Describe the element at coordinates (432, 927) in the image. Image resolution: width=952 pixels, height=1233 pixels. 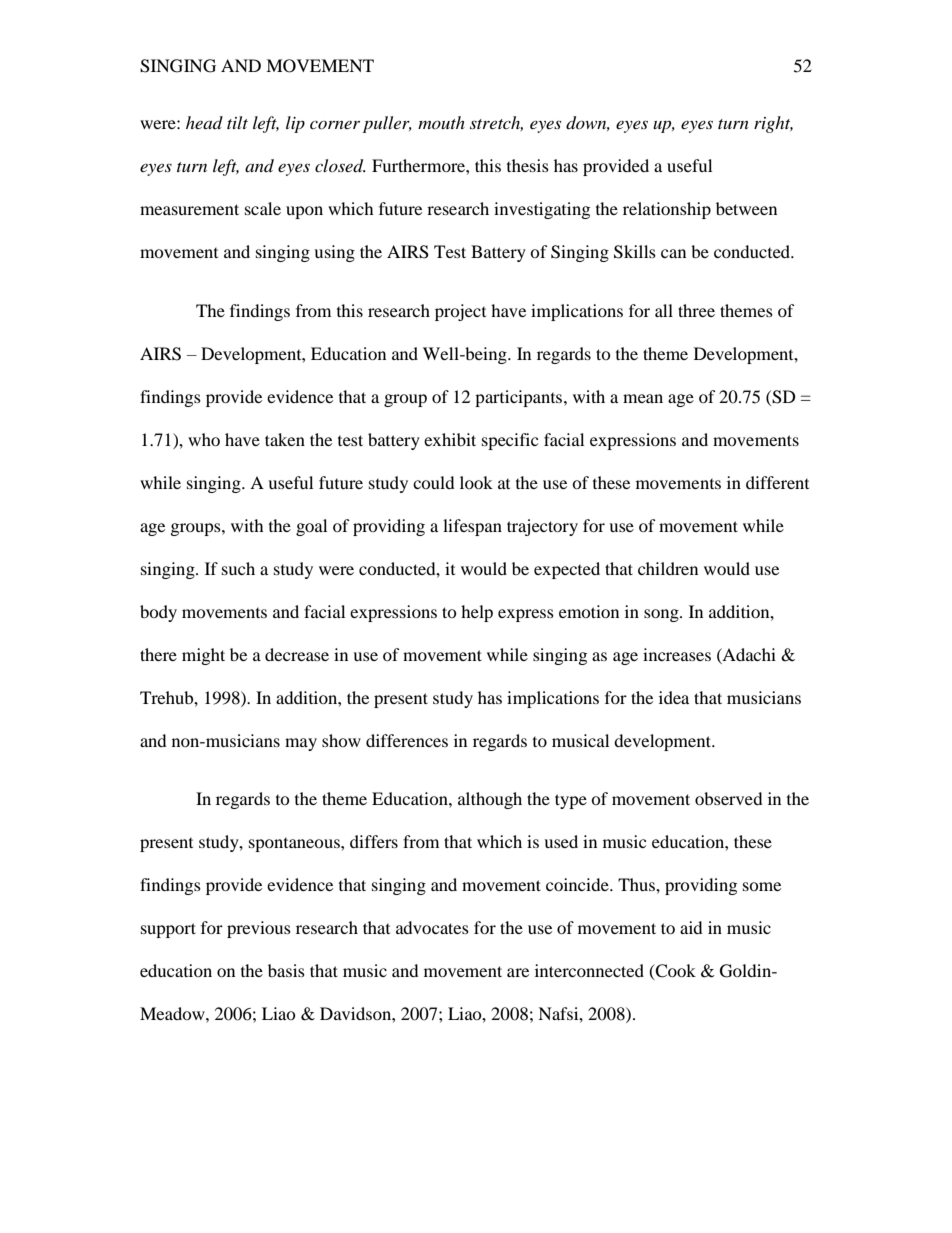
I see `advocates` at that location.
